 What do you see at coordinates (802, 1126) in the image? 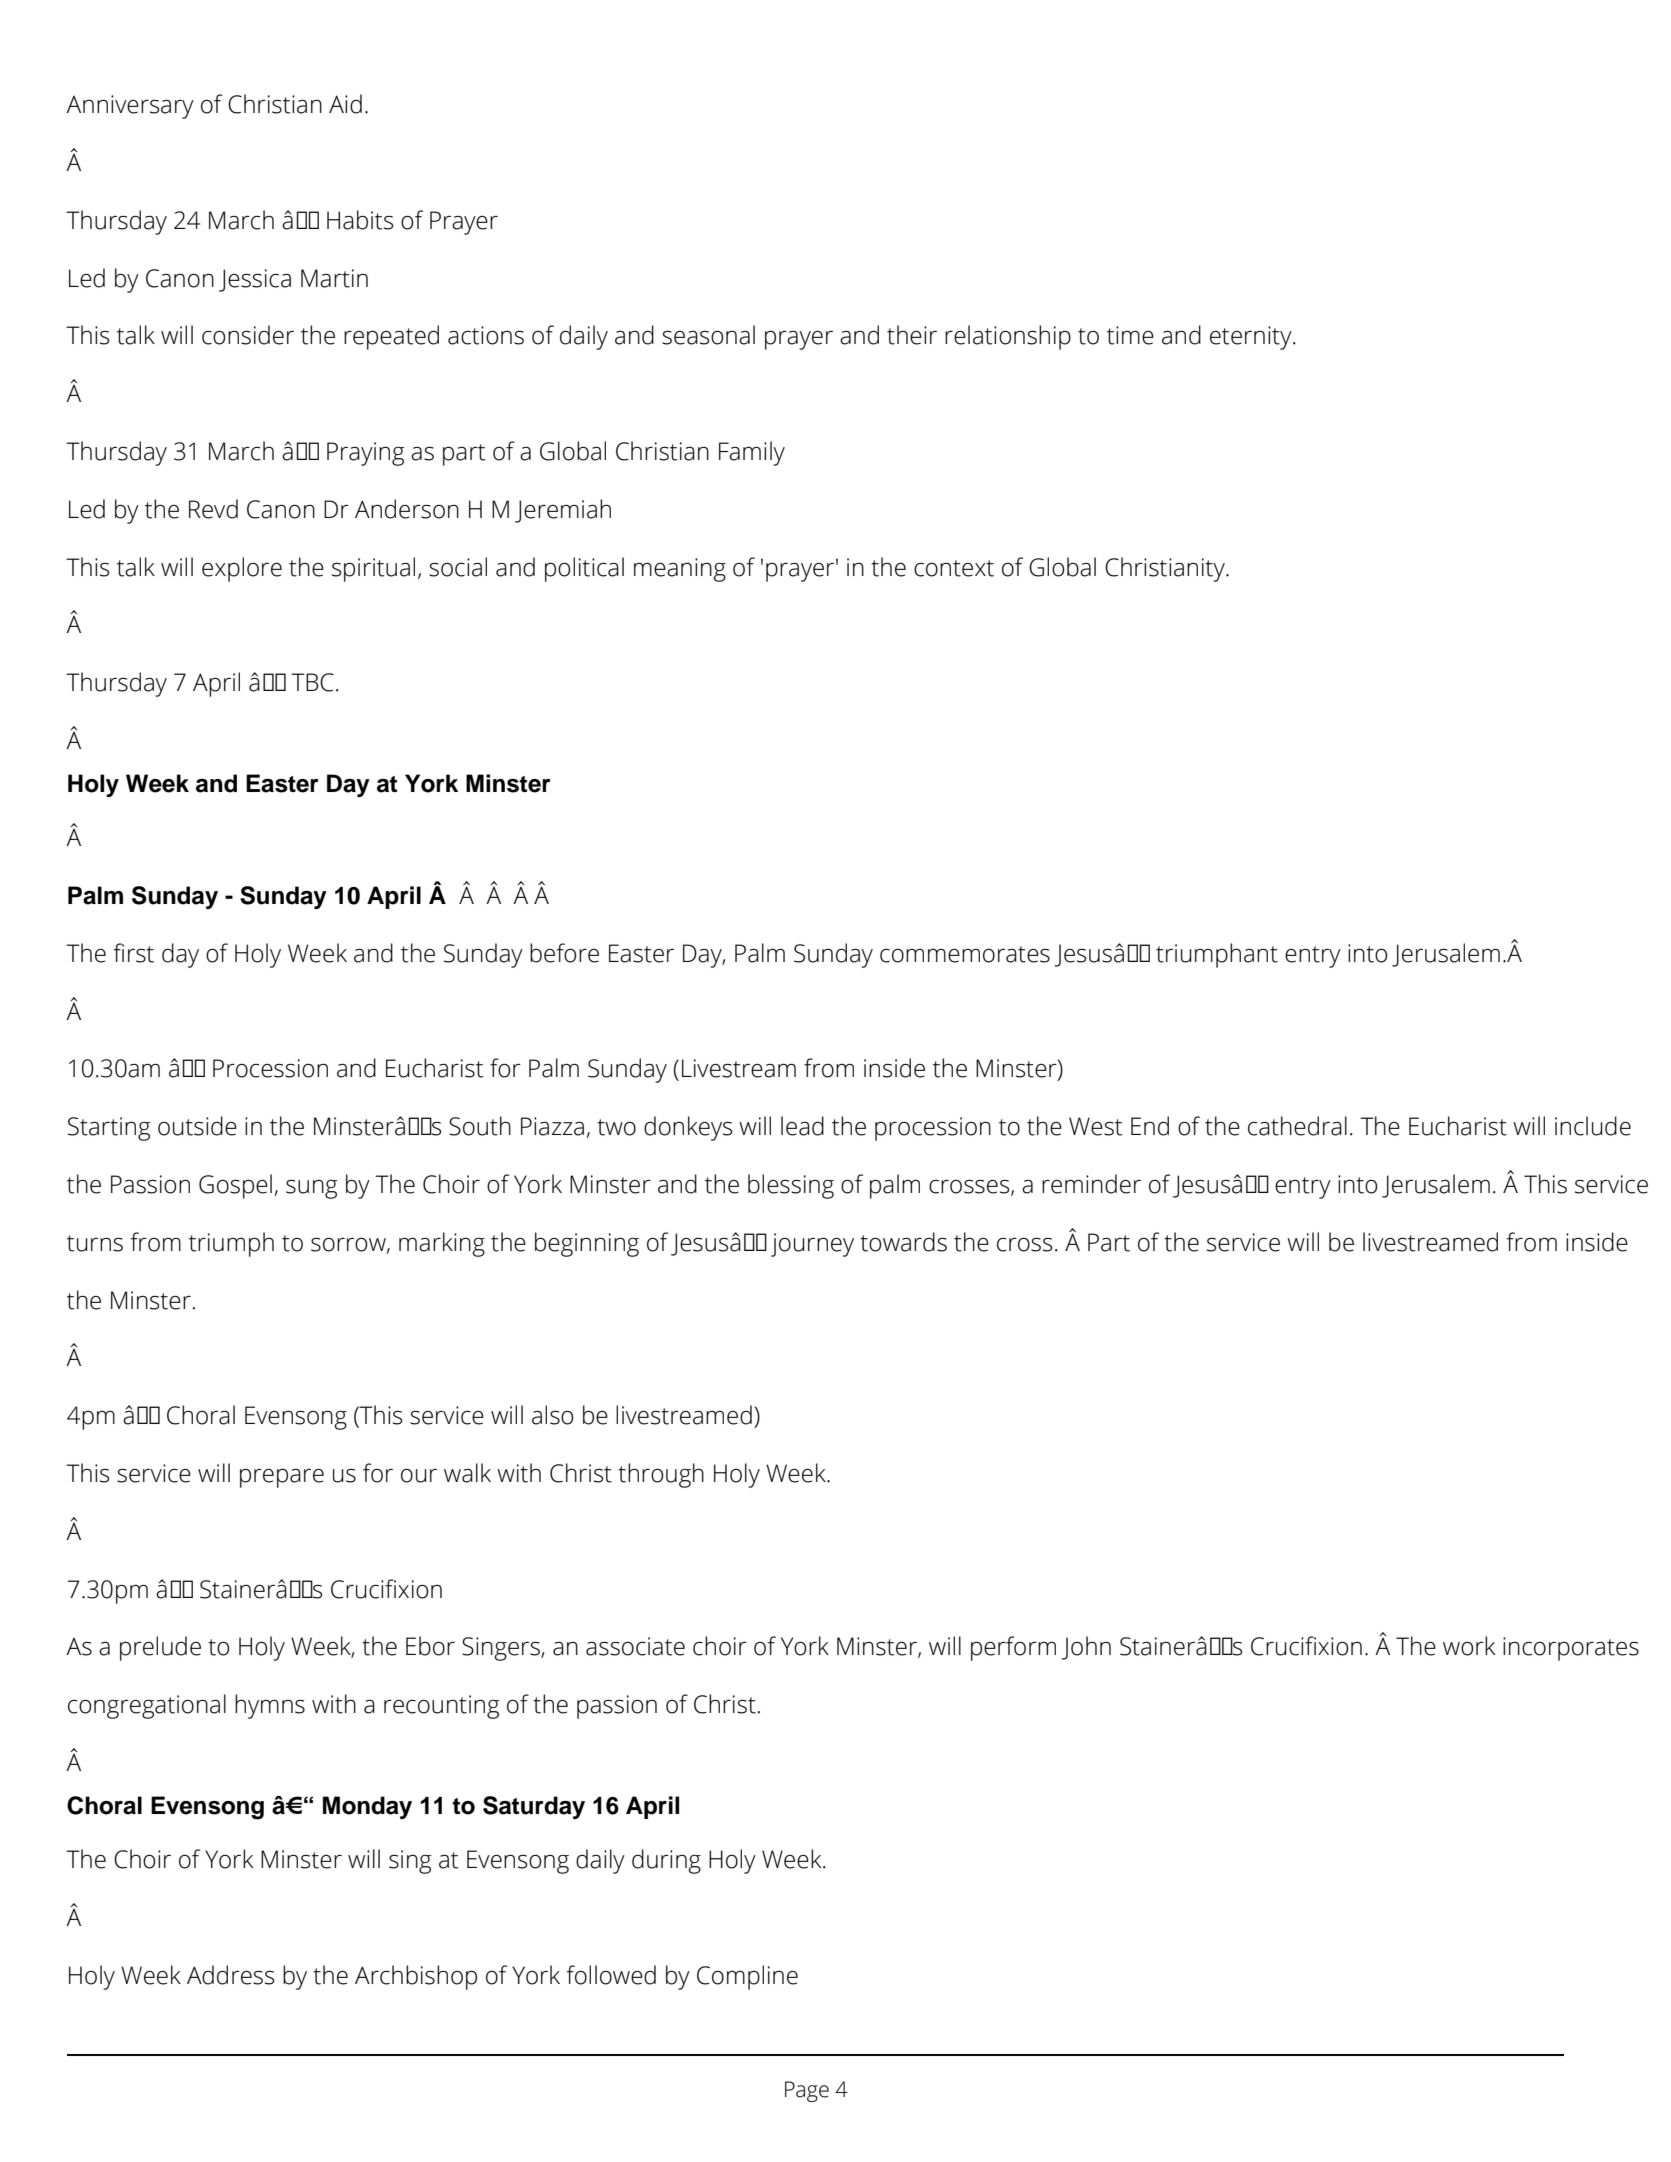
I see `lead` at bounding box center [802, 1126].
